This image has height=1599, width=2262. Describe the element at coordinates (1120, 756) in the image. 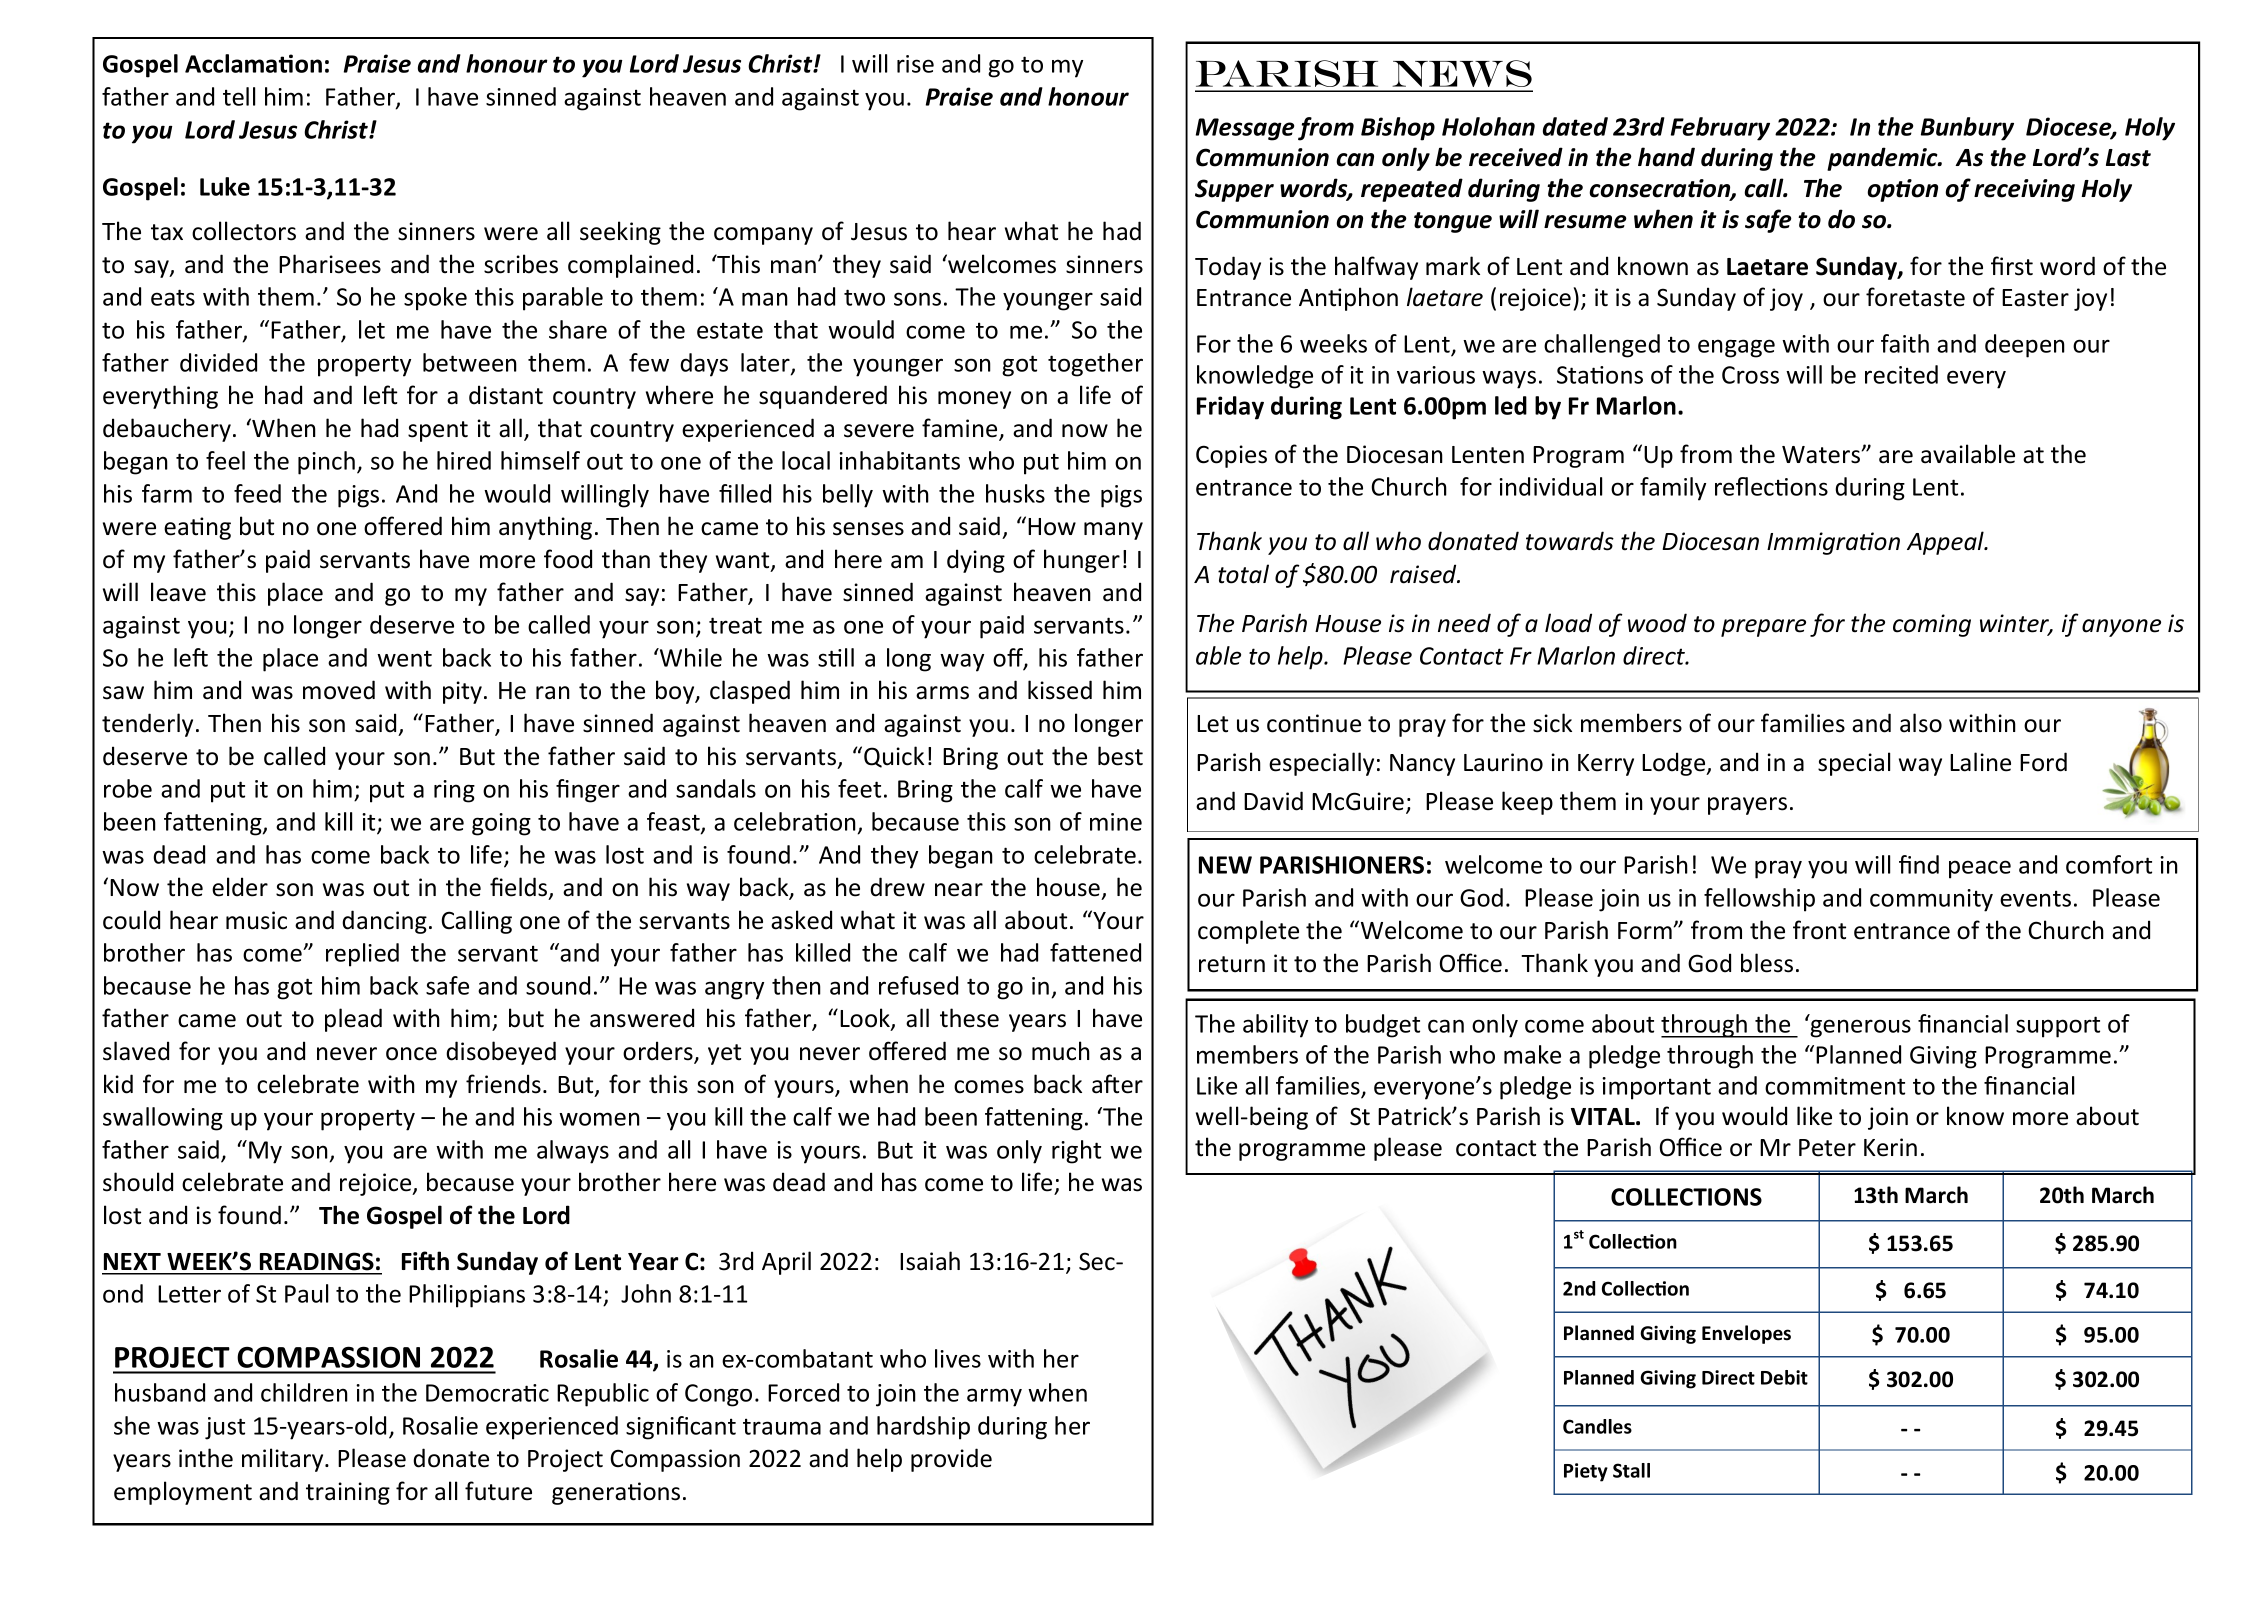

I see `best` at that location.
